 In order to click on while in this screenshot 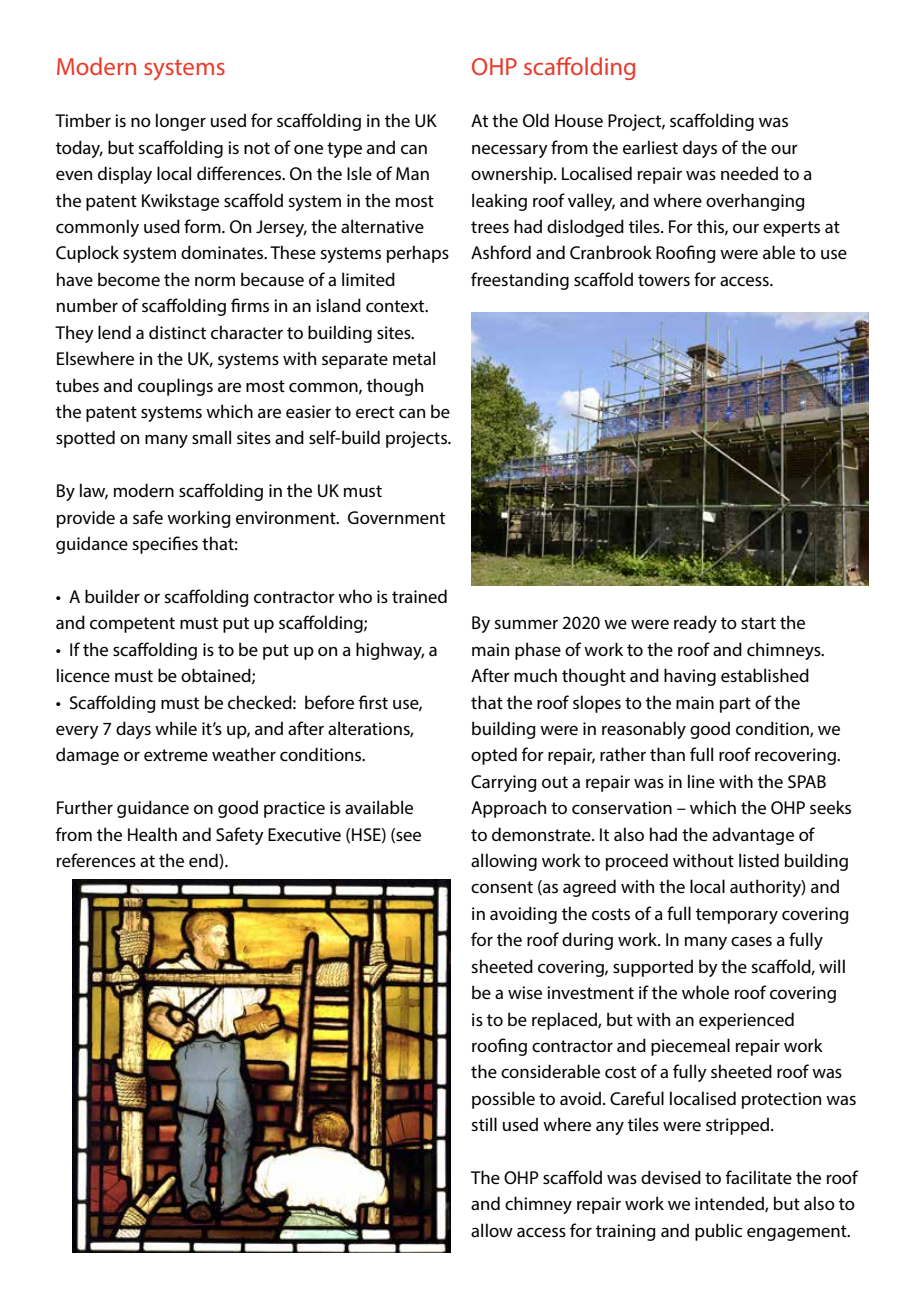, I will do `click(176, 728)`.
